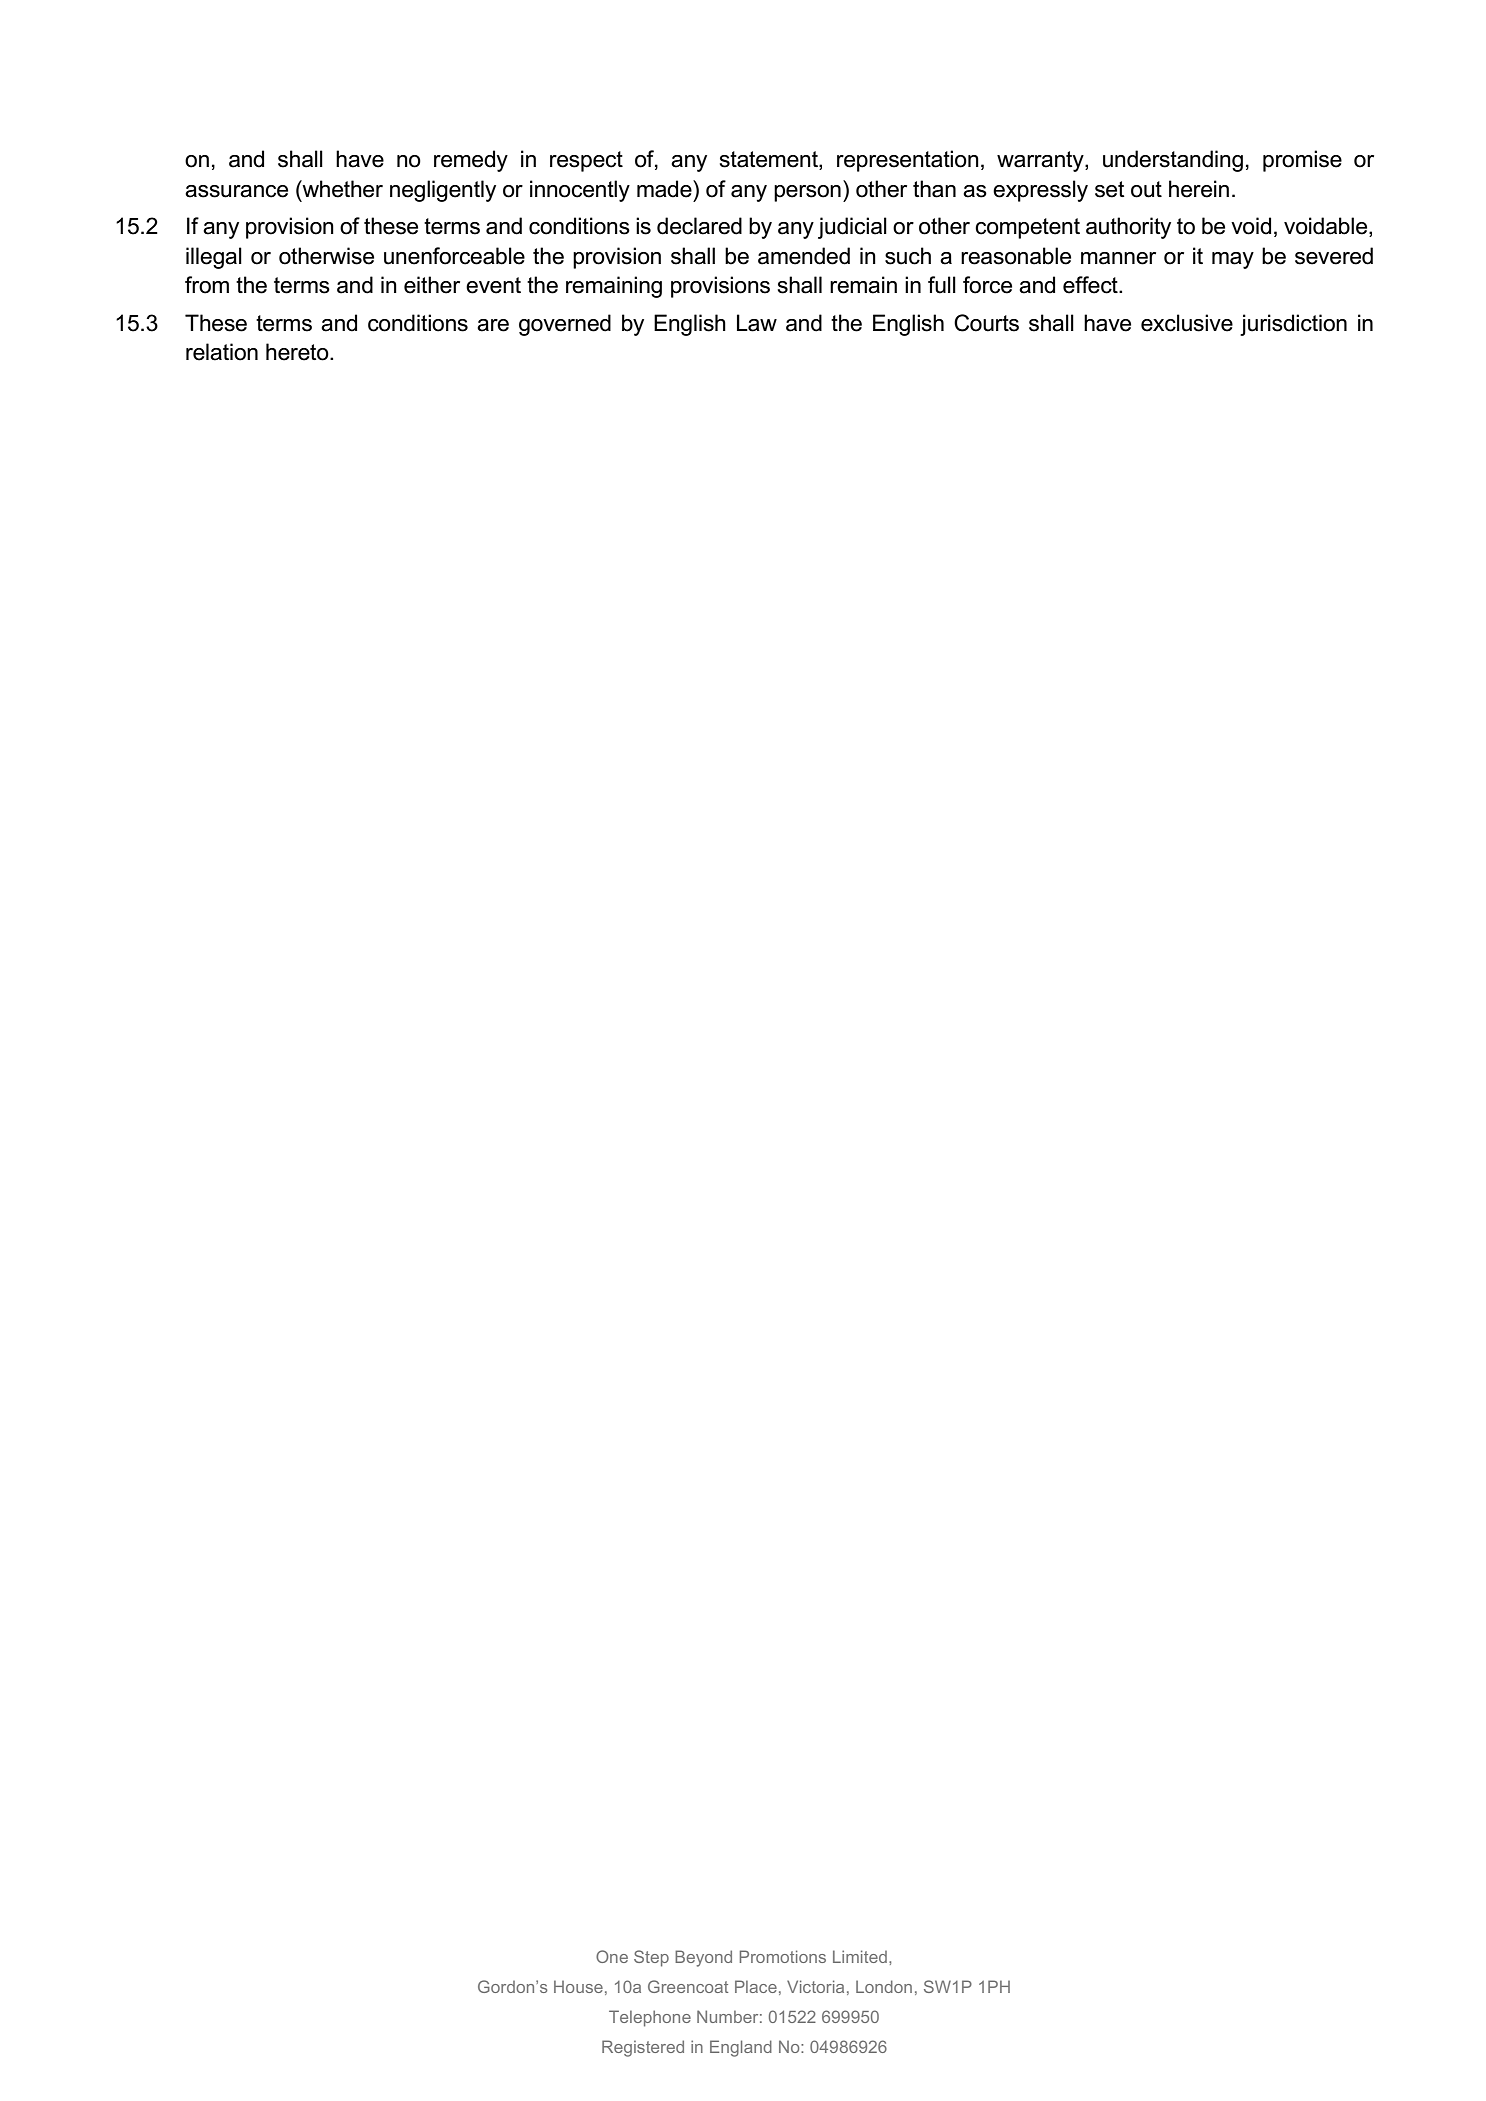 This image has height=2101, width=1486. What do you see at coordinates (565, 325) in the image?
I see `governed` at bounding box center [565, 325].
